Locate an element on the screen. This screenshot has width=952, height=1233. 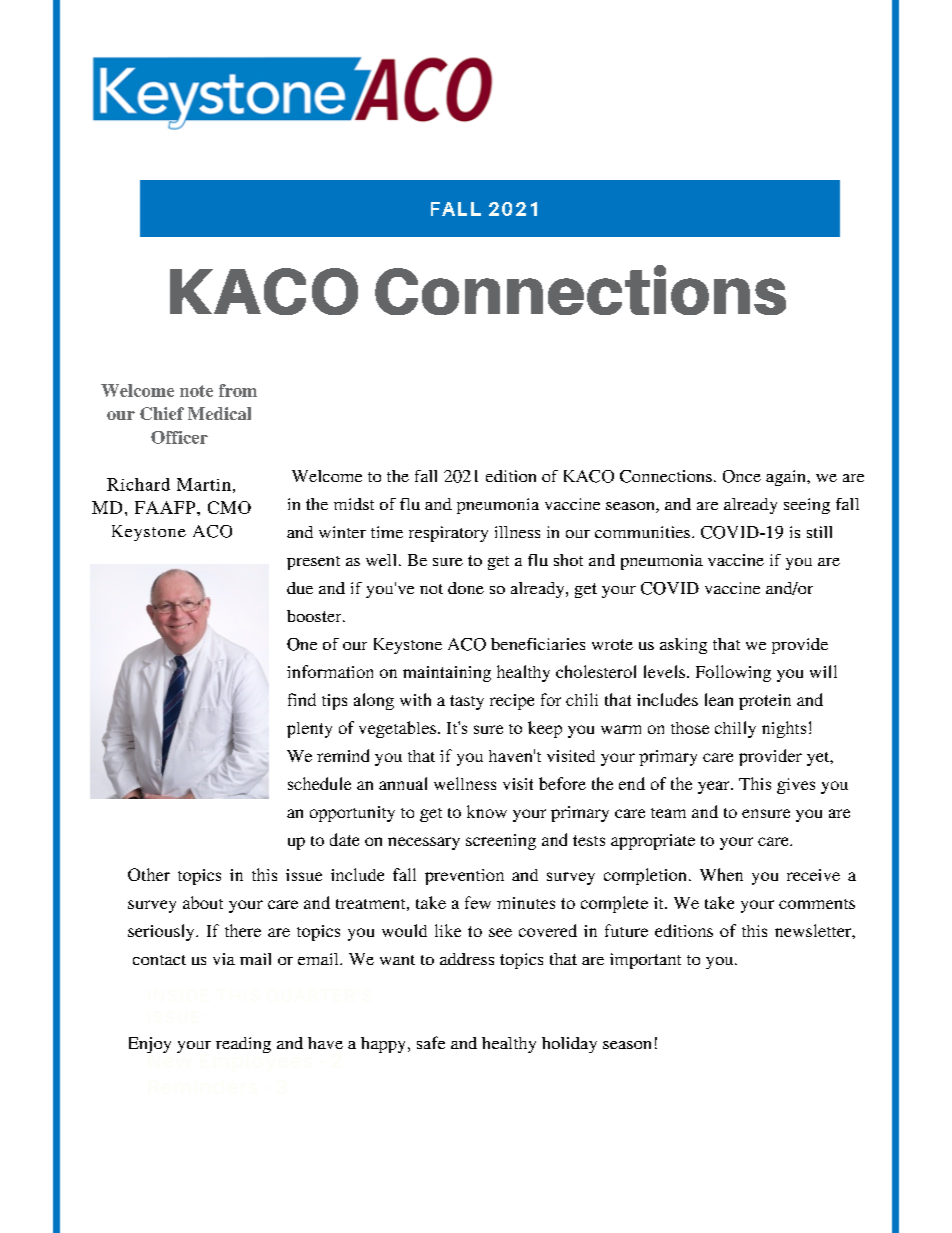
safe is located at coordinates (431, 1042).
